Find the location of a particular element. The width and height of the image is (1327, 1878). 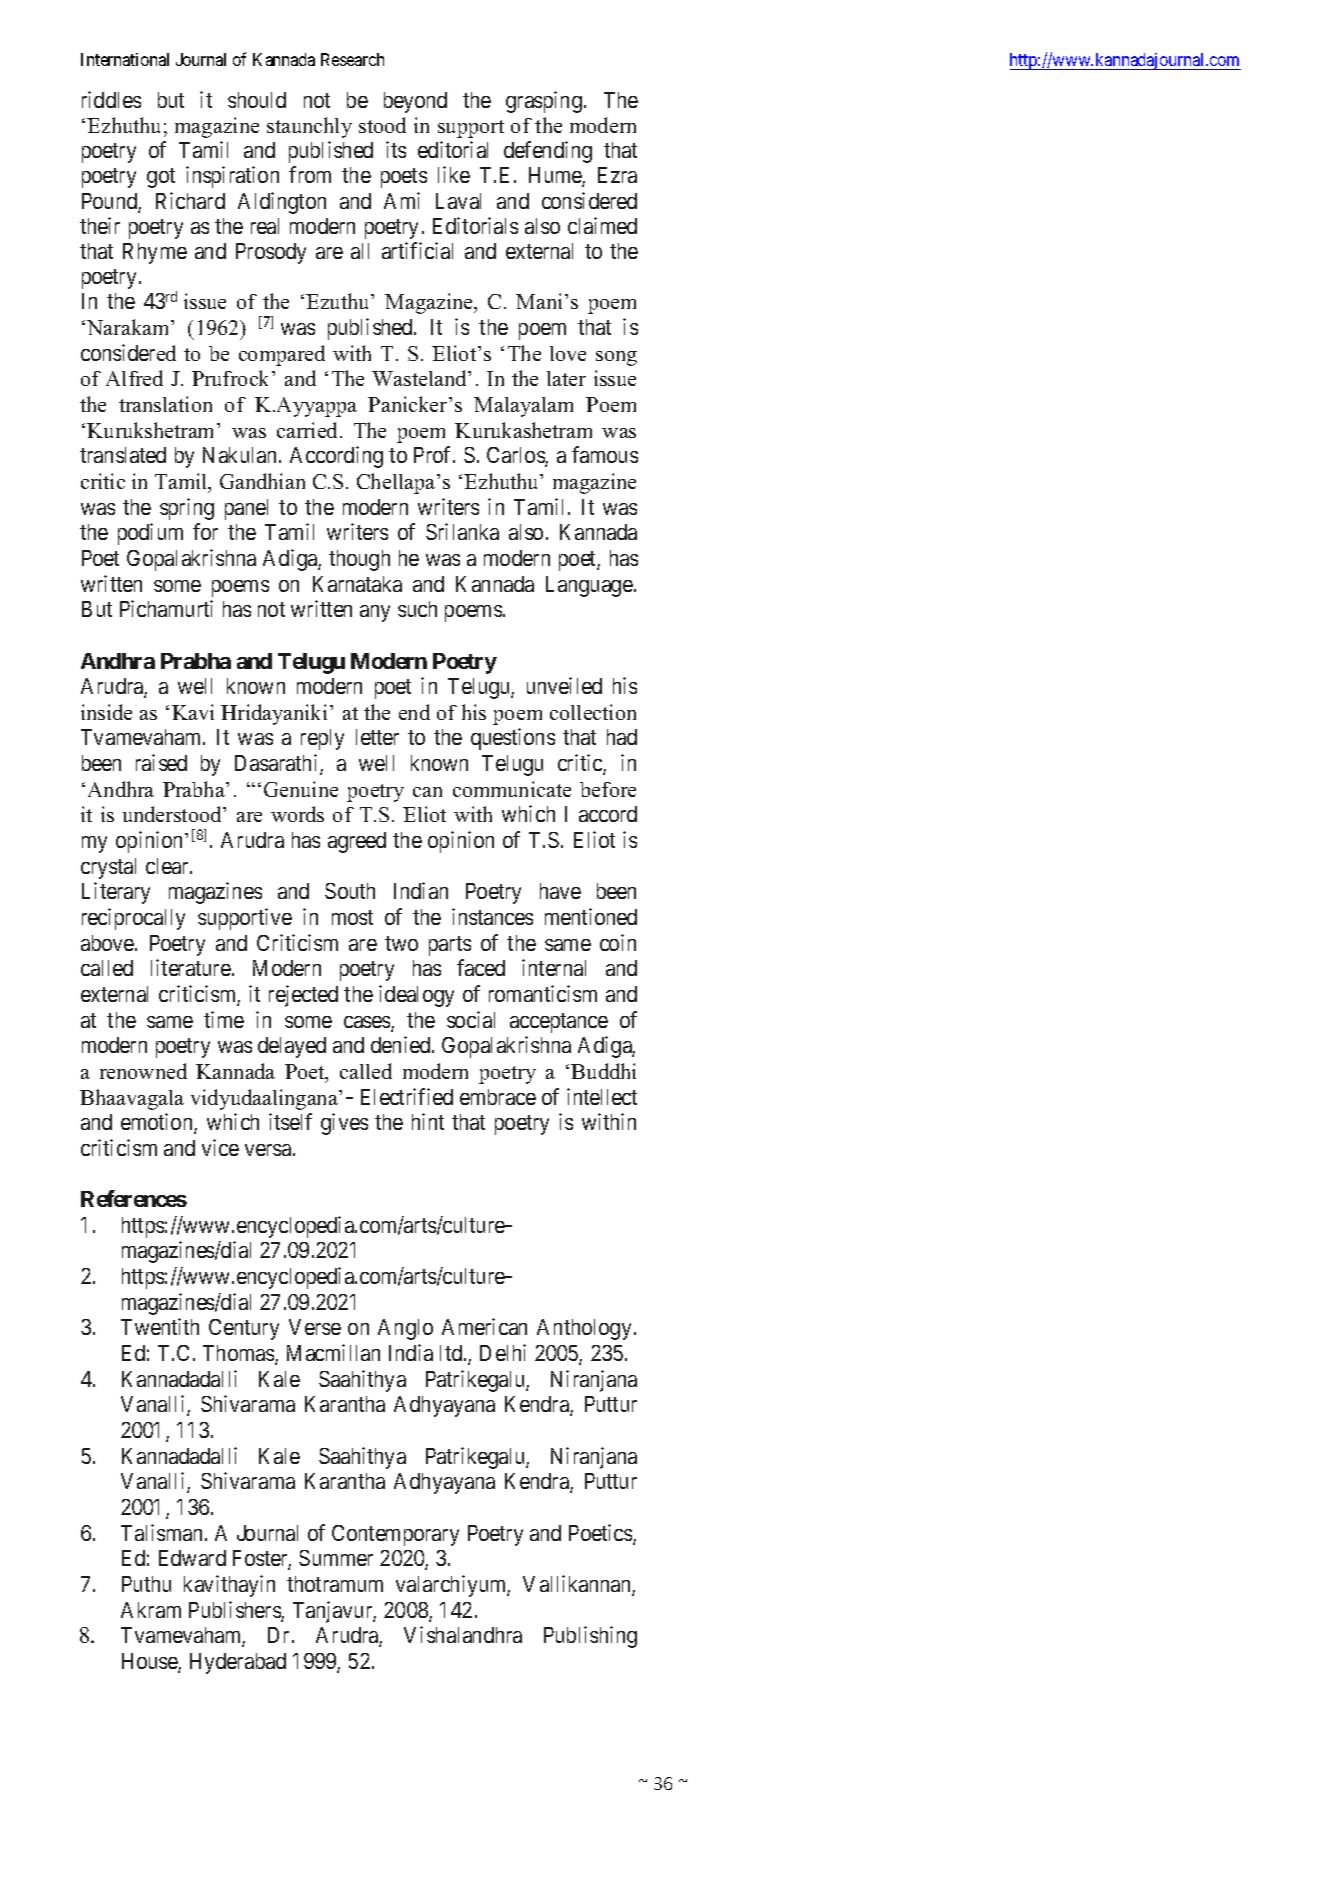

got is located at coordinates (161, 178).
